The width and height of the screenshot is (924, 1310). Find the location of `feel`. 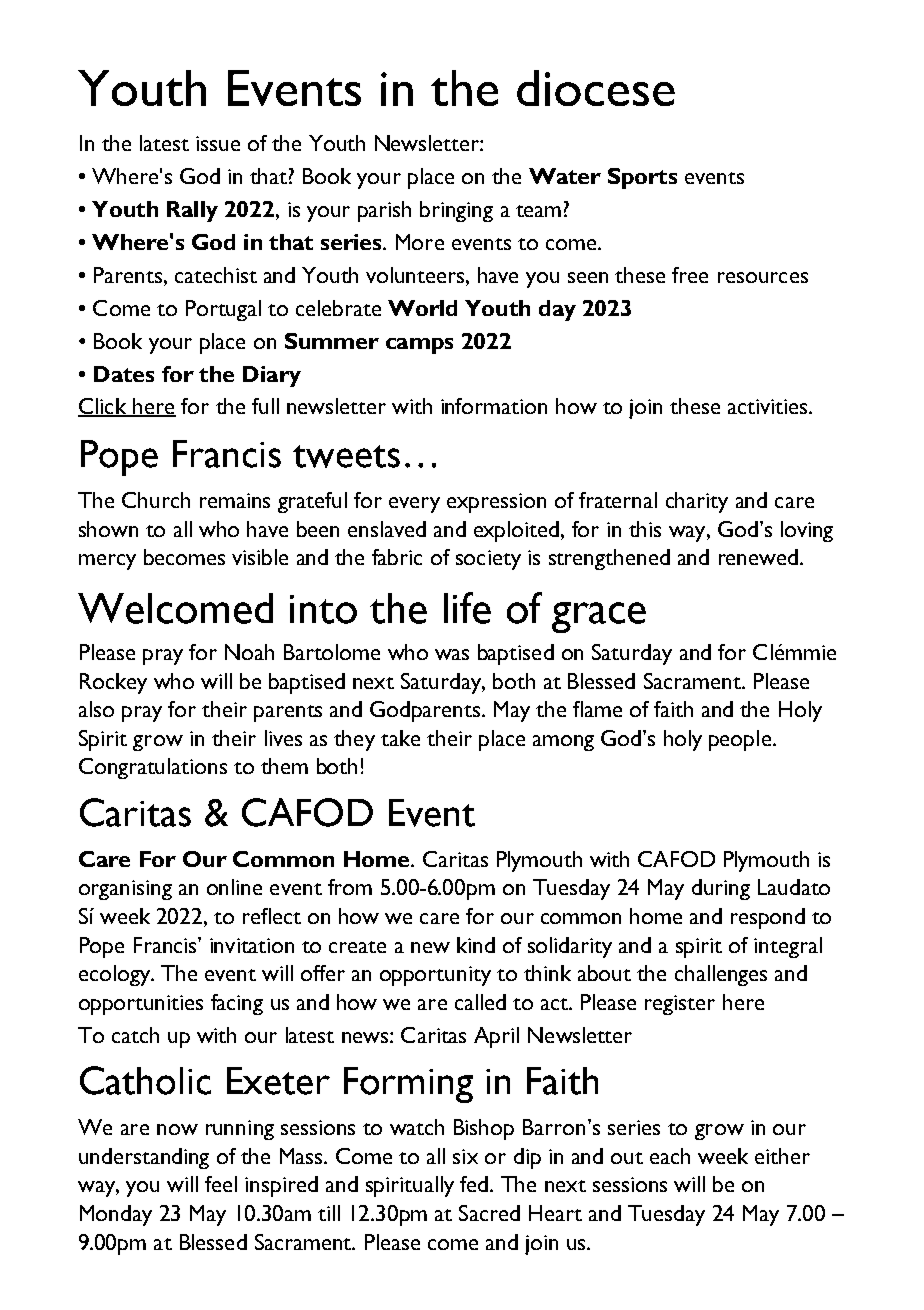

feel is located at coordinates (221, 1184).
